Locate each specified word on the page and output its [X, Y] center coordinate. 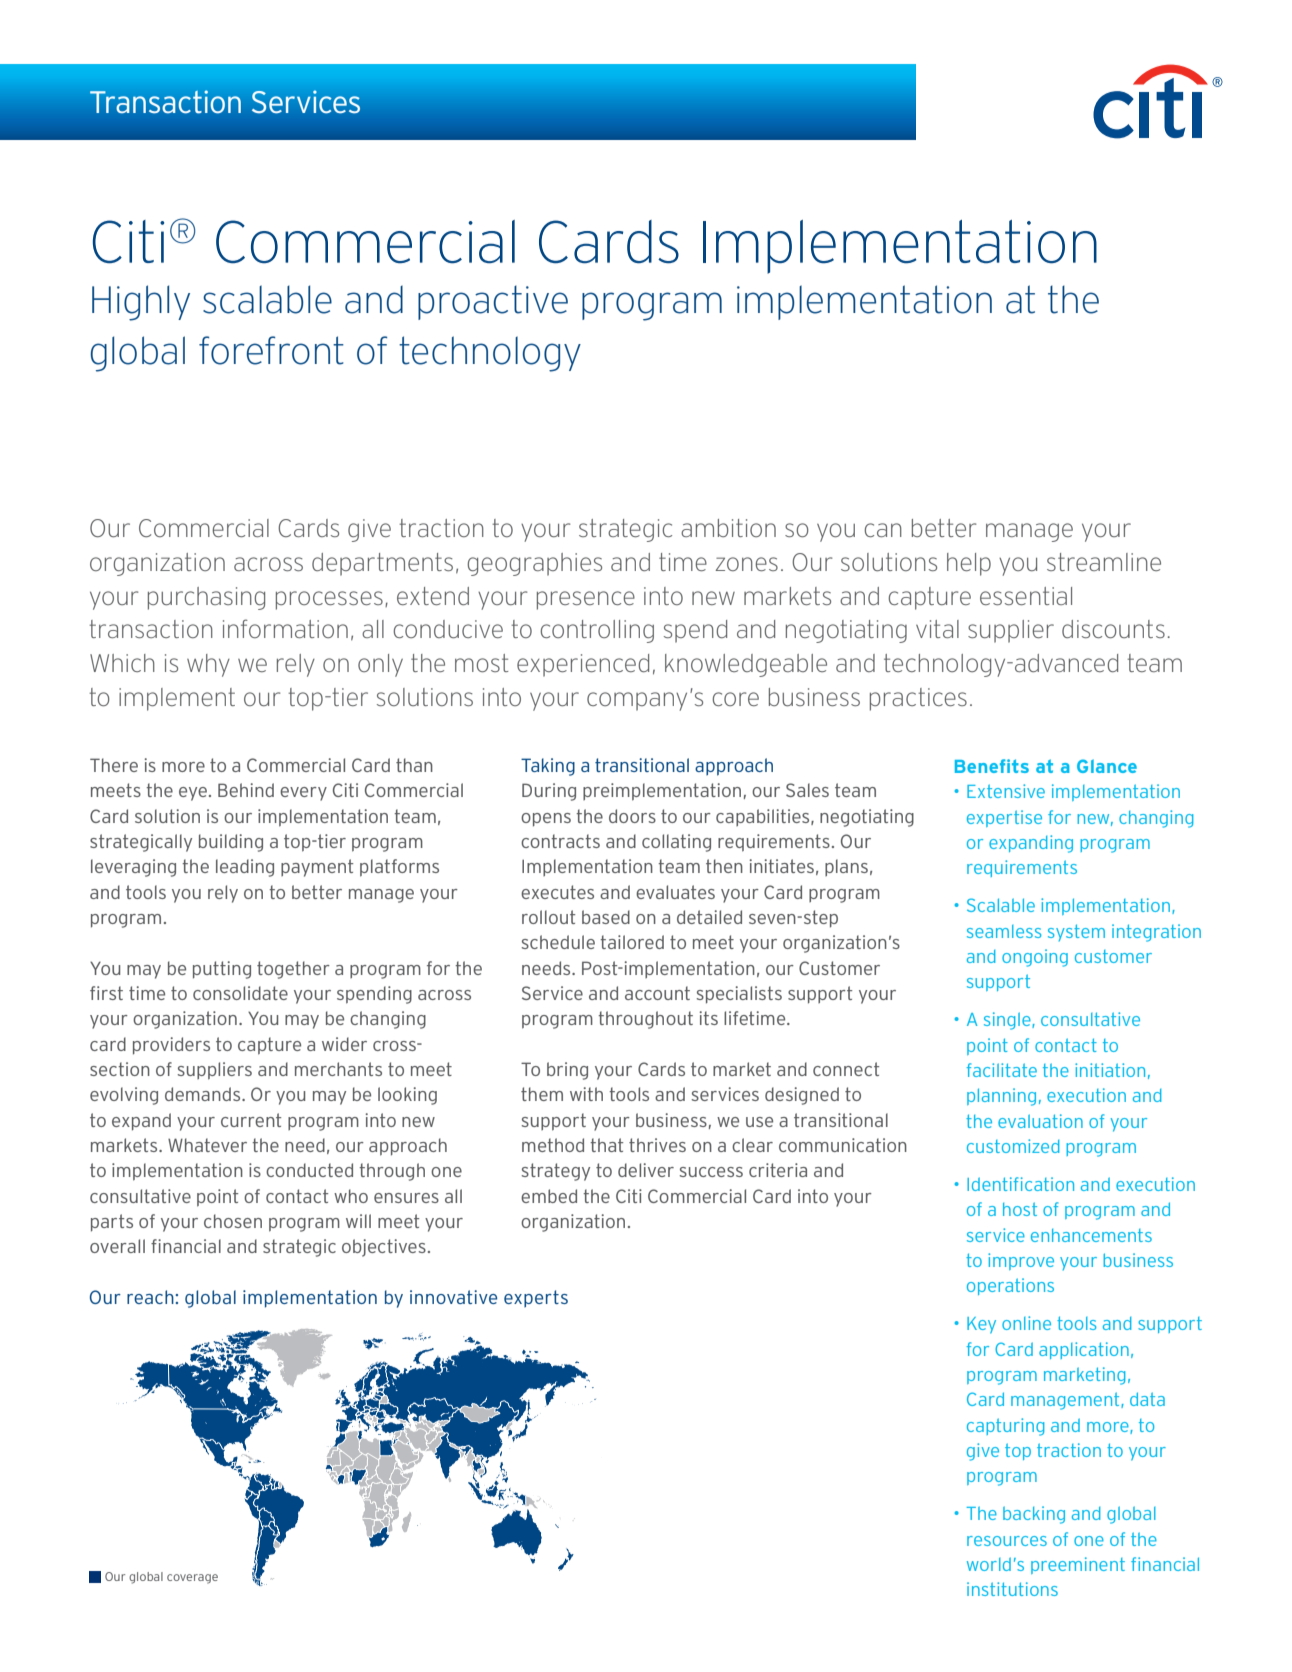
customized [1013, 1146]
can [883, 530]
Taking [548, 767]
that [606, 1145]
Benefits [992, 766]
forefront [271, 350]
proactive [493, 302]
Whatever [207, 1145]
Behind [246, 790]
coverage [192, 1579]
